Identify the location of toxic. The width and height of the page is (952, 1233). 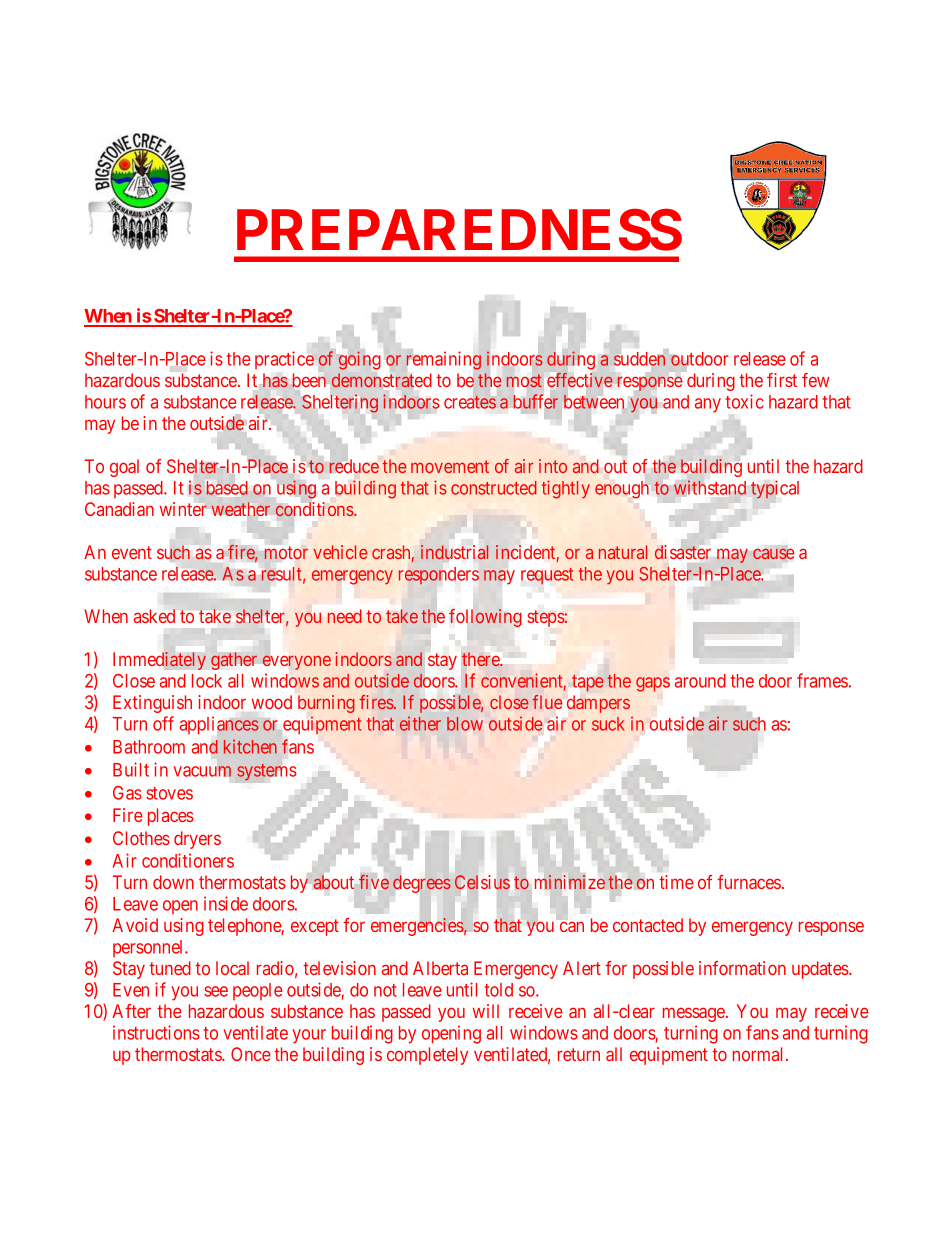
(745, 401).
